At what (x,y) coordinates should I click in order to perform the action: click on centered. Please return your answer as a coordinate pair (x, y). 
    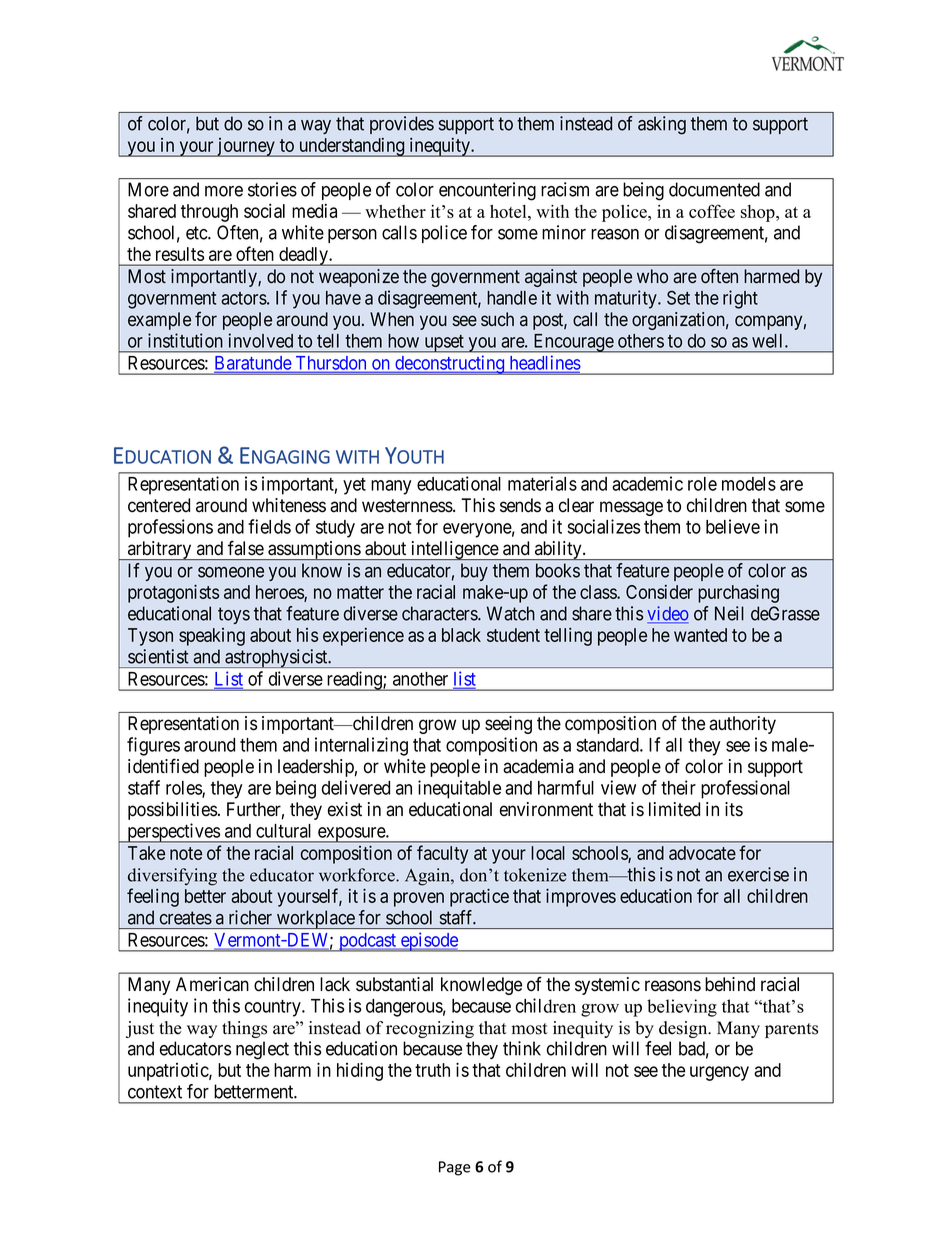
    Looking at the image, I should click on (159, 505).
